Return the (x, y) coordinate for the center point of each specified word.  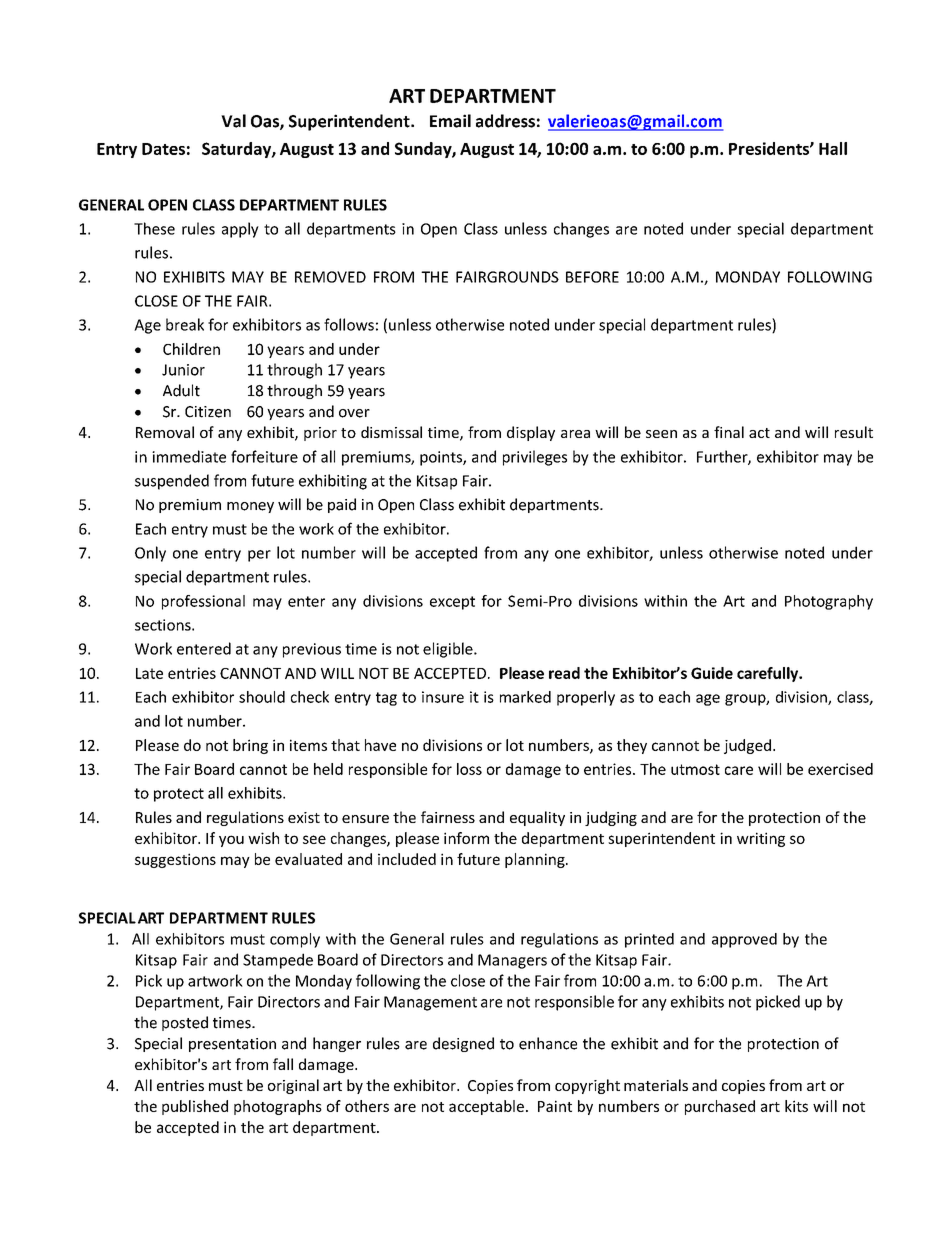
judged (747, 746)
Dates (163, 149)
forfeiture (264, 456)
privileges (535, 458)
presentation (232, 1045)
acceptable (486, 1107)
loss (469, 769)
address (505, 121)
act (759, 433)
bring (250, 746)
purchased (720, 1107)
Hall (833, 148)
